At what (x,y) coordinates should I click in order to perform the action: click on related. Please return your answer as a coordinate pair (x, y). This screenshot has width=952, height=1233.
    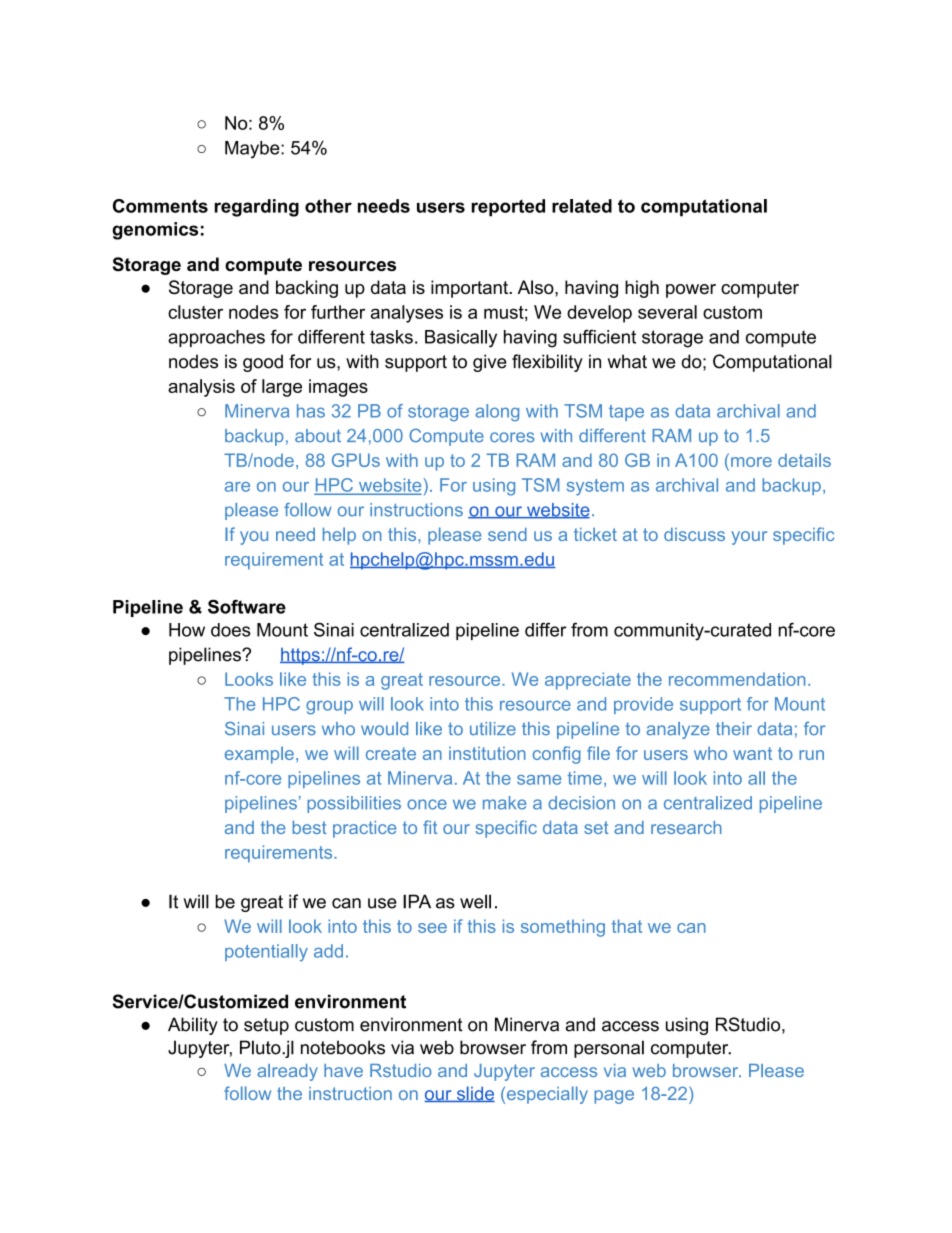
    Looking at the image, I should click on (582, 206).
